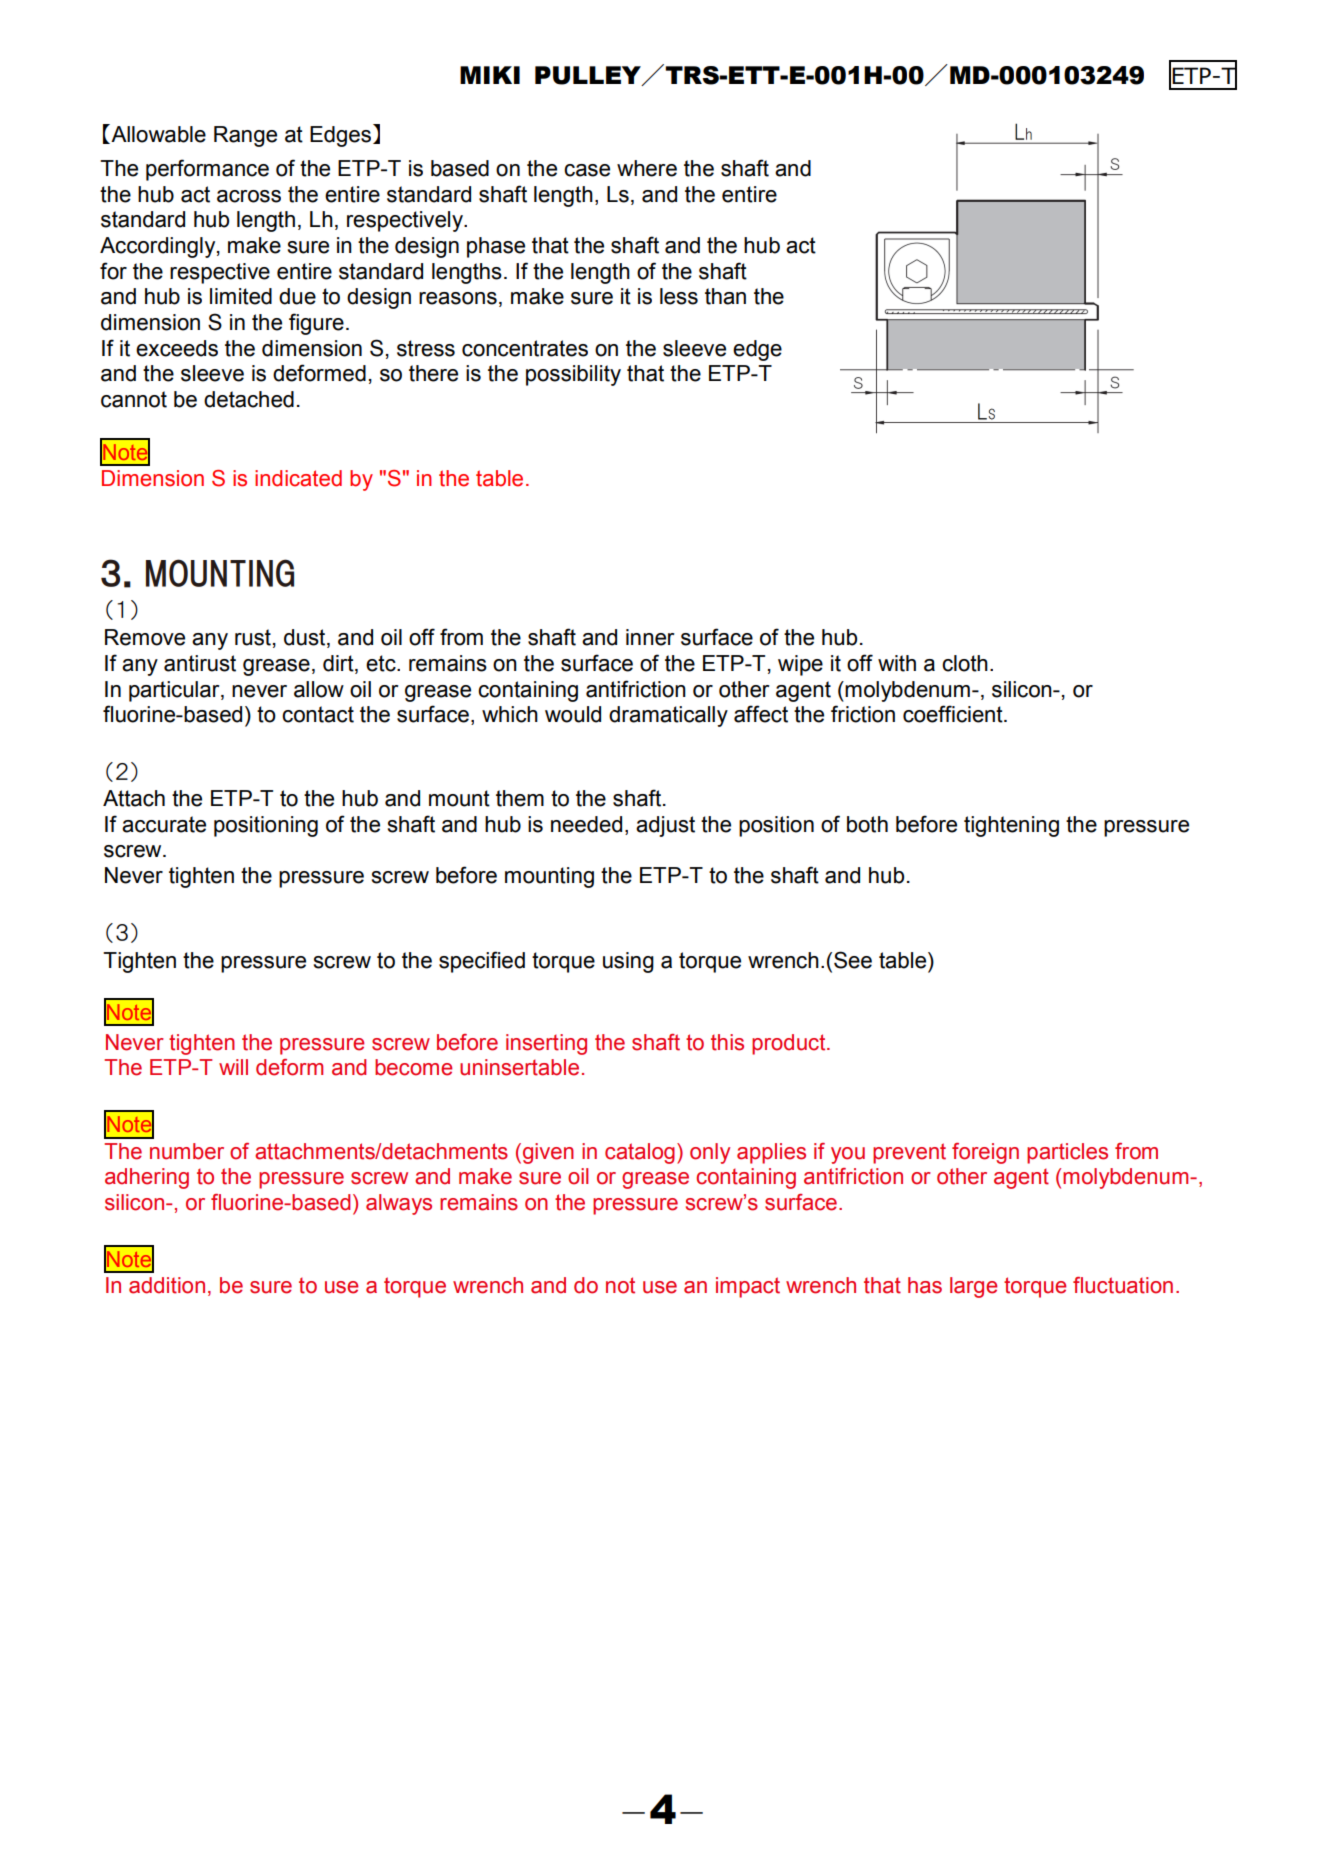 This screenshot has width=1321, height=1868. Describe the element at coordinates (573, 375) in the screenshot. I see `possibility` at that location.
